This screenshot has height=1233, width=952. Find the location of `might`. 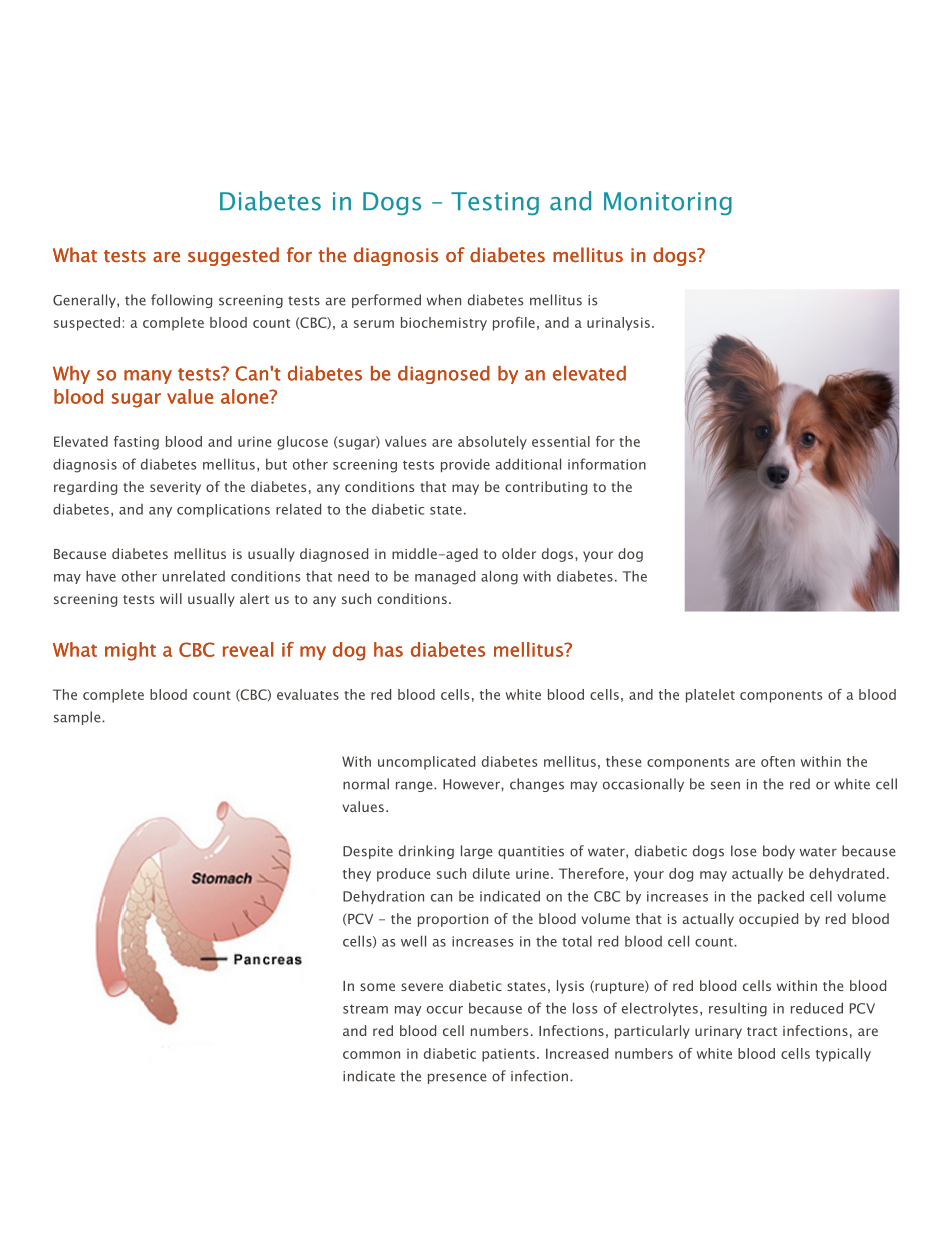

might is located at coordinates (130, 651).
